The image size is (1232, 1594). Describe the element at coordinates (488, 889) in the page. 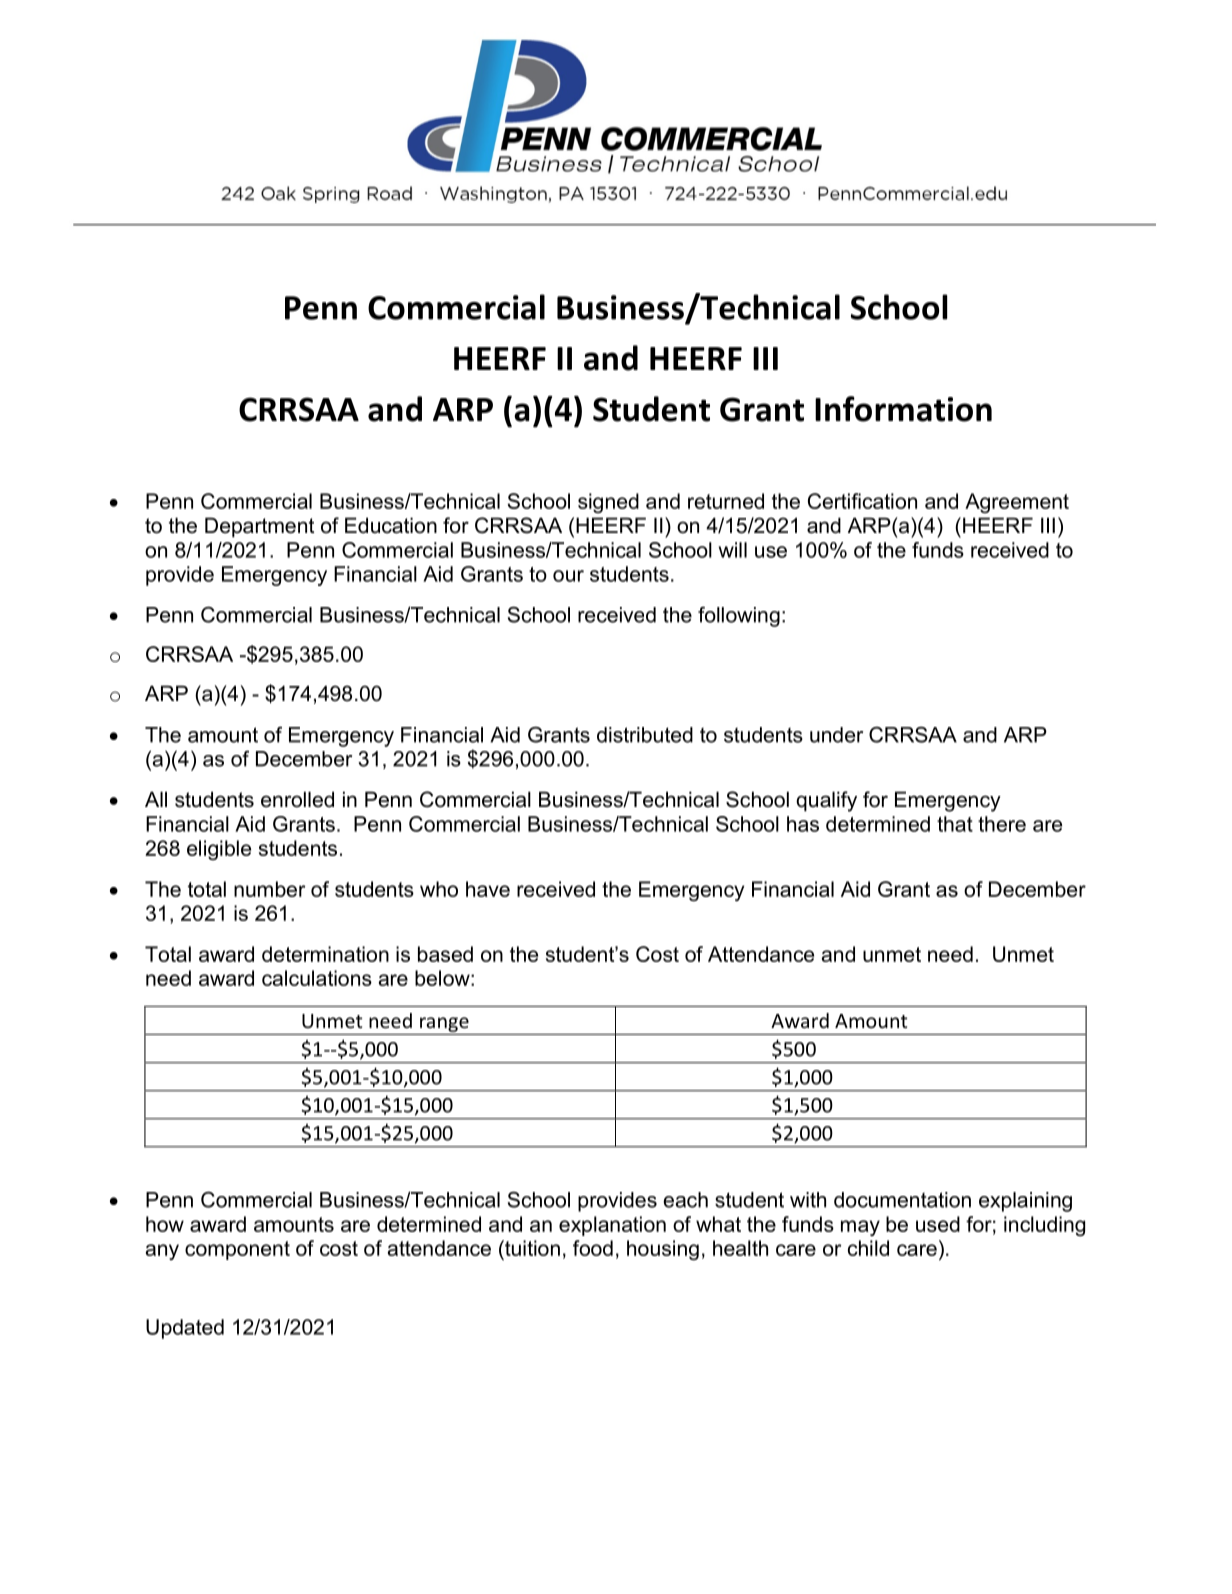

I see `have` at that location.
